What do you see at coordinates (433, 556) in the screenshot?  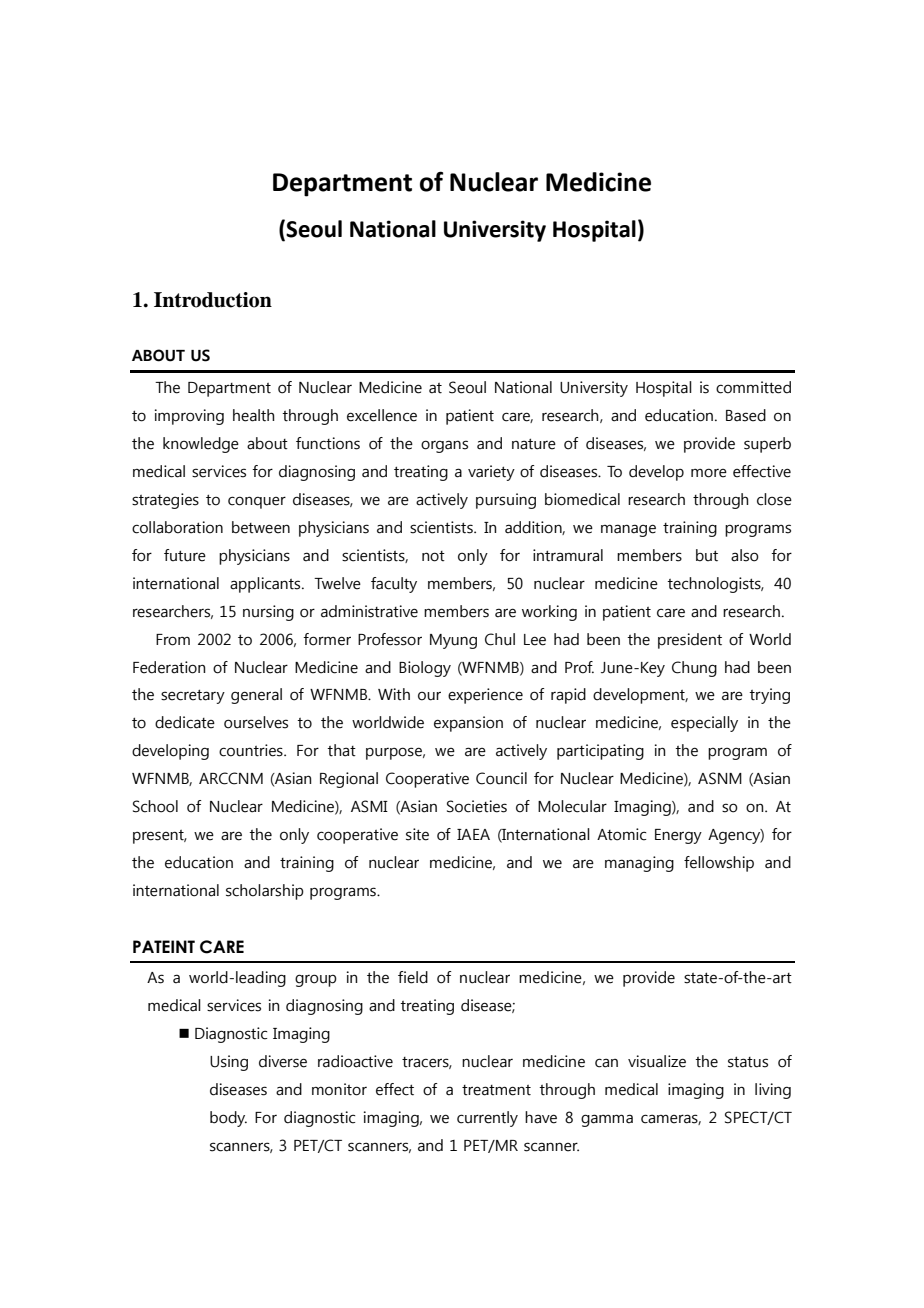 I see `not` at bounding box center [433, 556].
